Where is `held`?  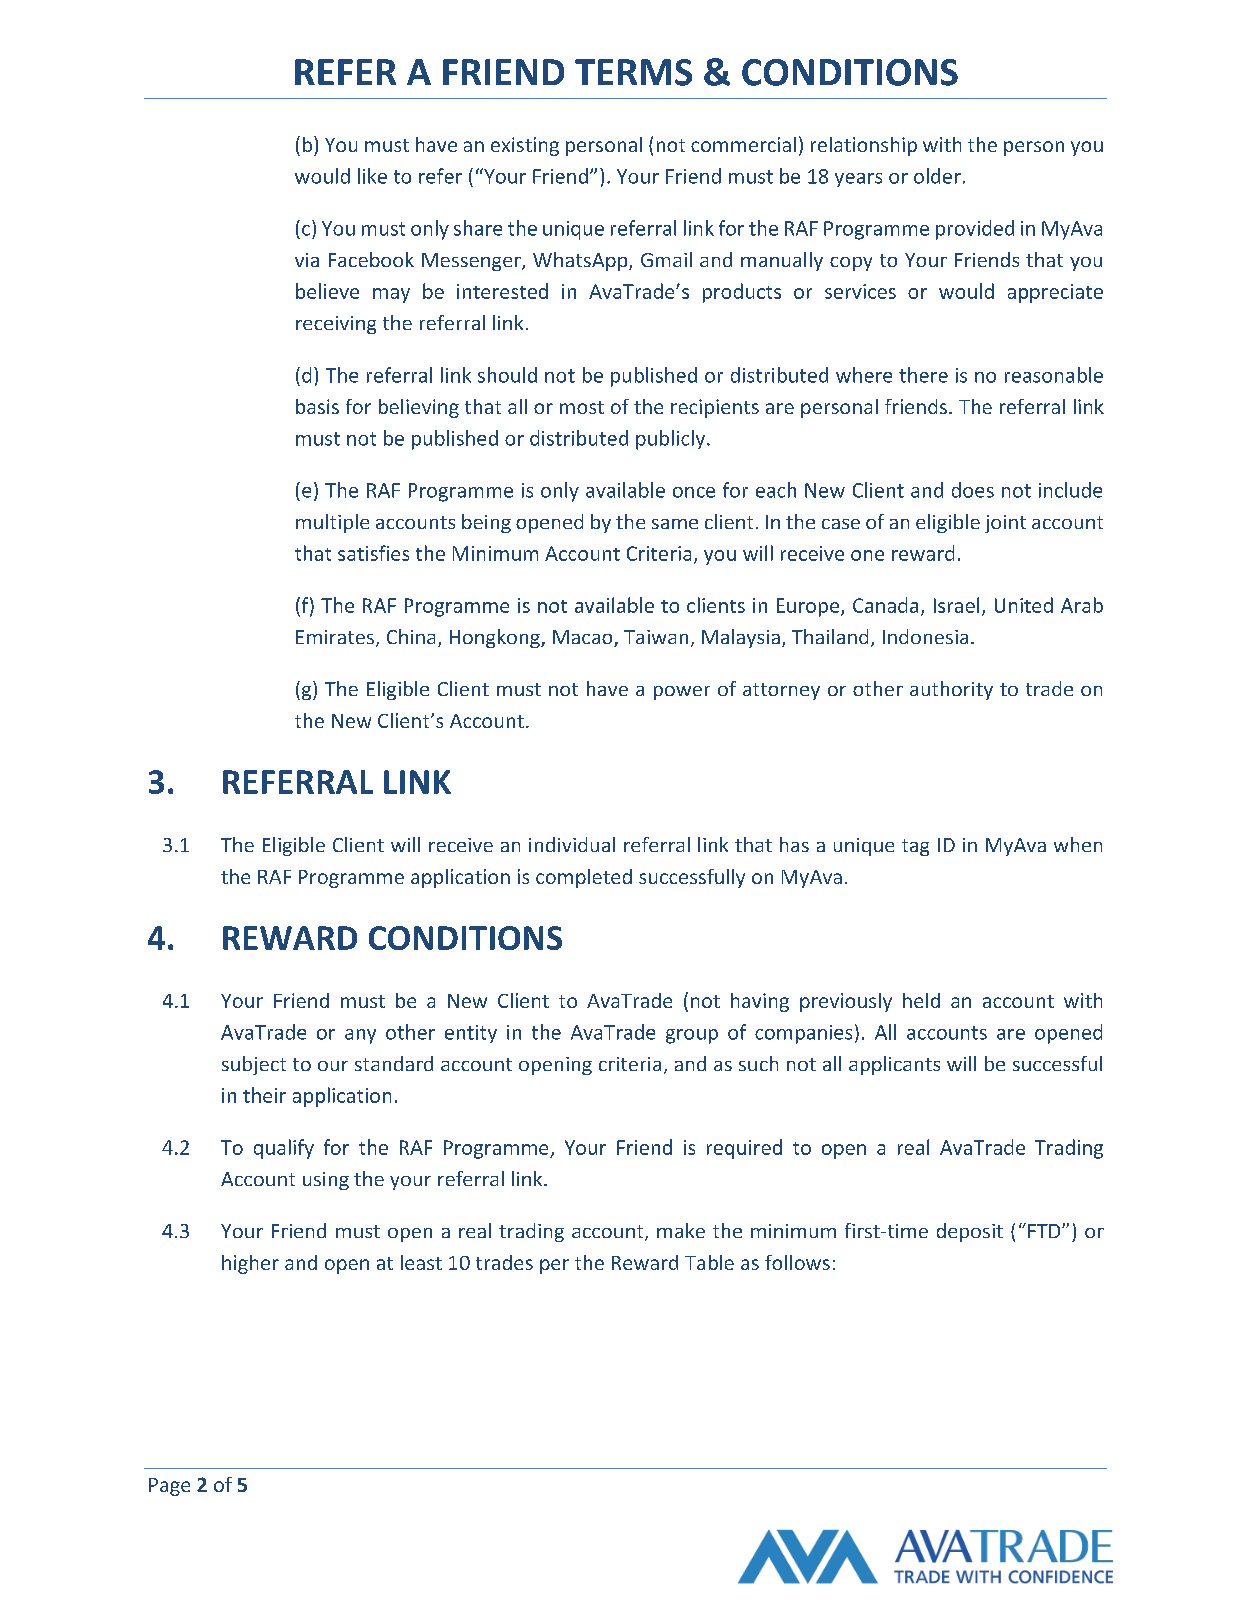
held is located at coordinates (921, 1000).
